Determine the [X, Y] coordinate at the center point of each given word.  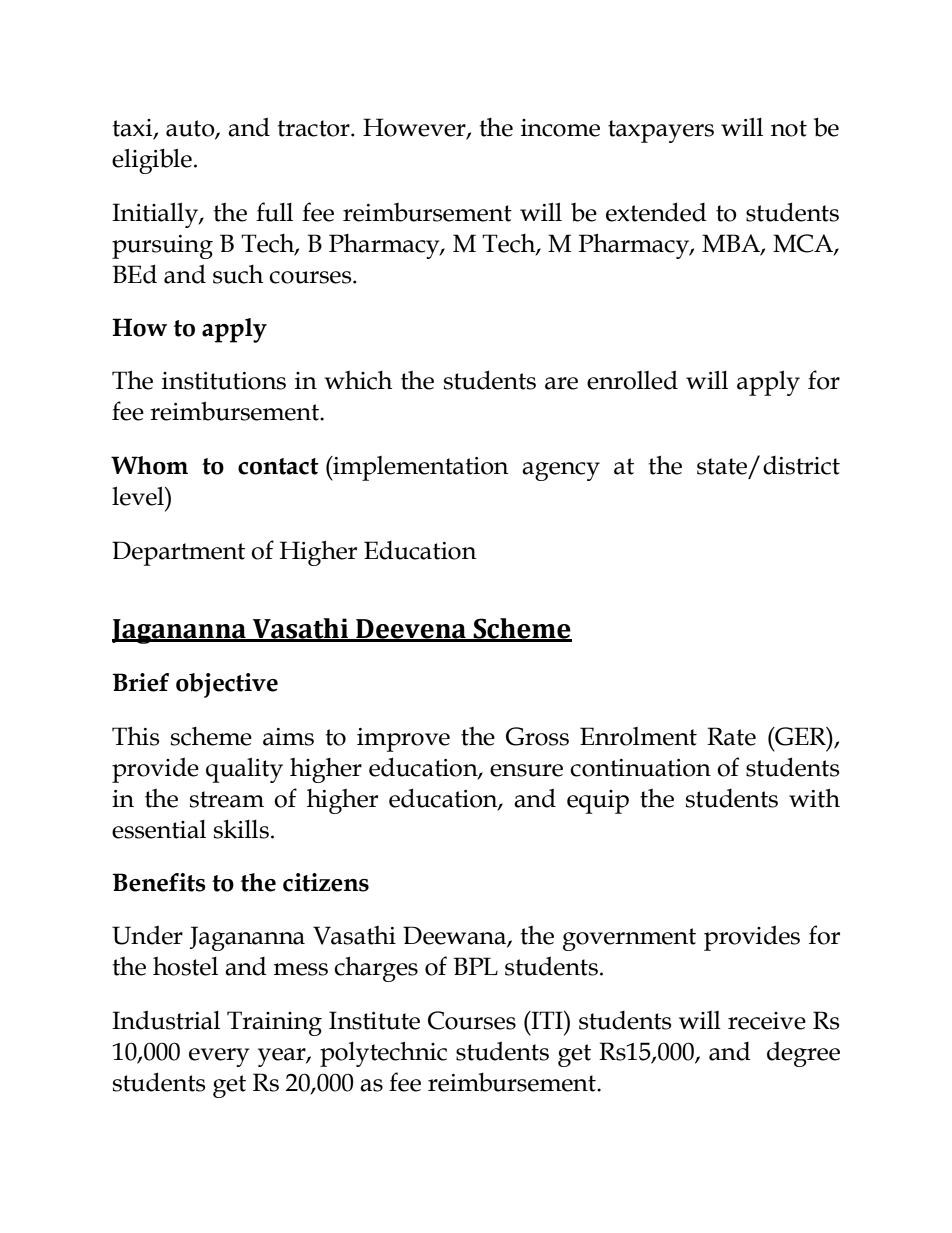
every [219, 1057]
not [789, 128]
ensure [526, 770]
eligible [152, 161]
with [814, 798]
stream [227, 799]
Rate [731, 736]
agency [561, 471]
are [561, 383]
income [560, 128]
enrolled [632, 380]
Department [178, 553]
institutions [224, 381]
